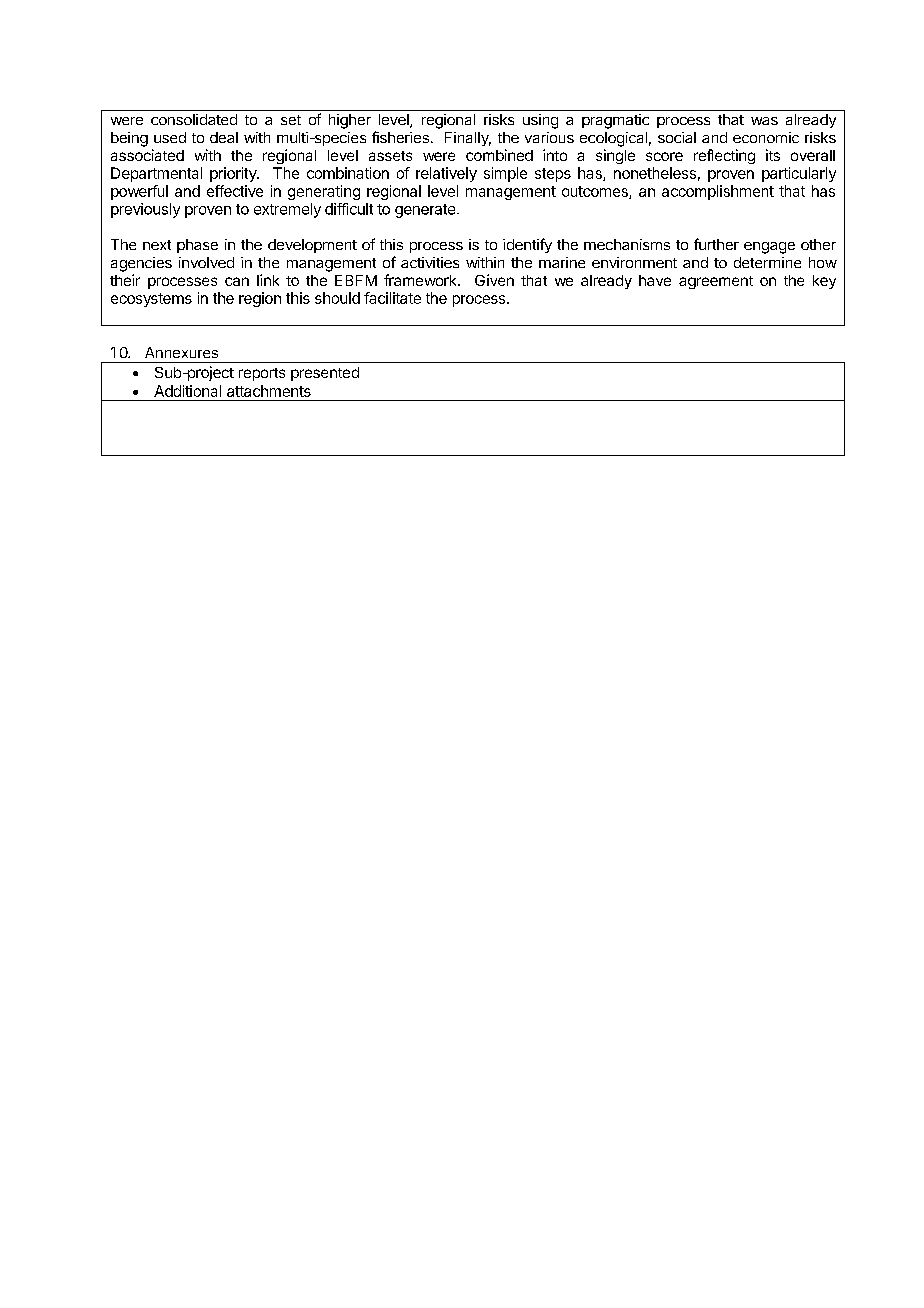  What do you see at coordinates (194, 119) in the image?
I see `consolidated` at bounding box center [194, 119].
